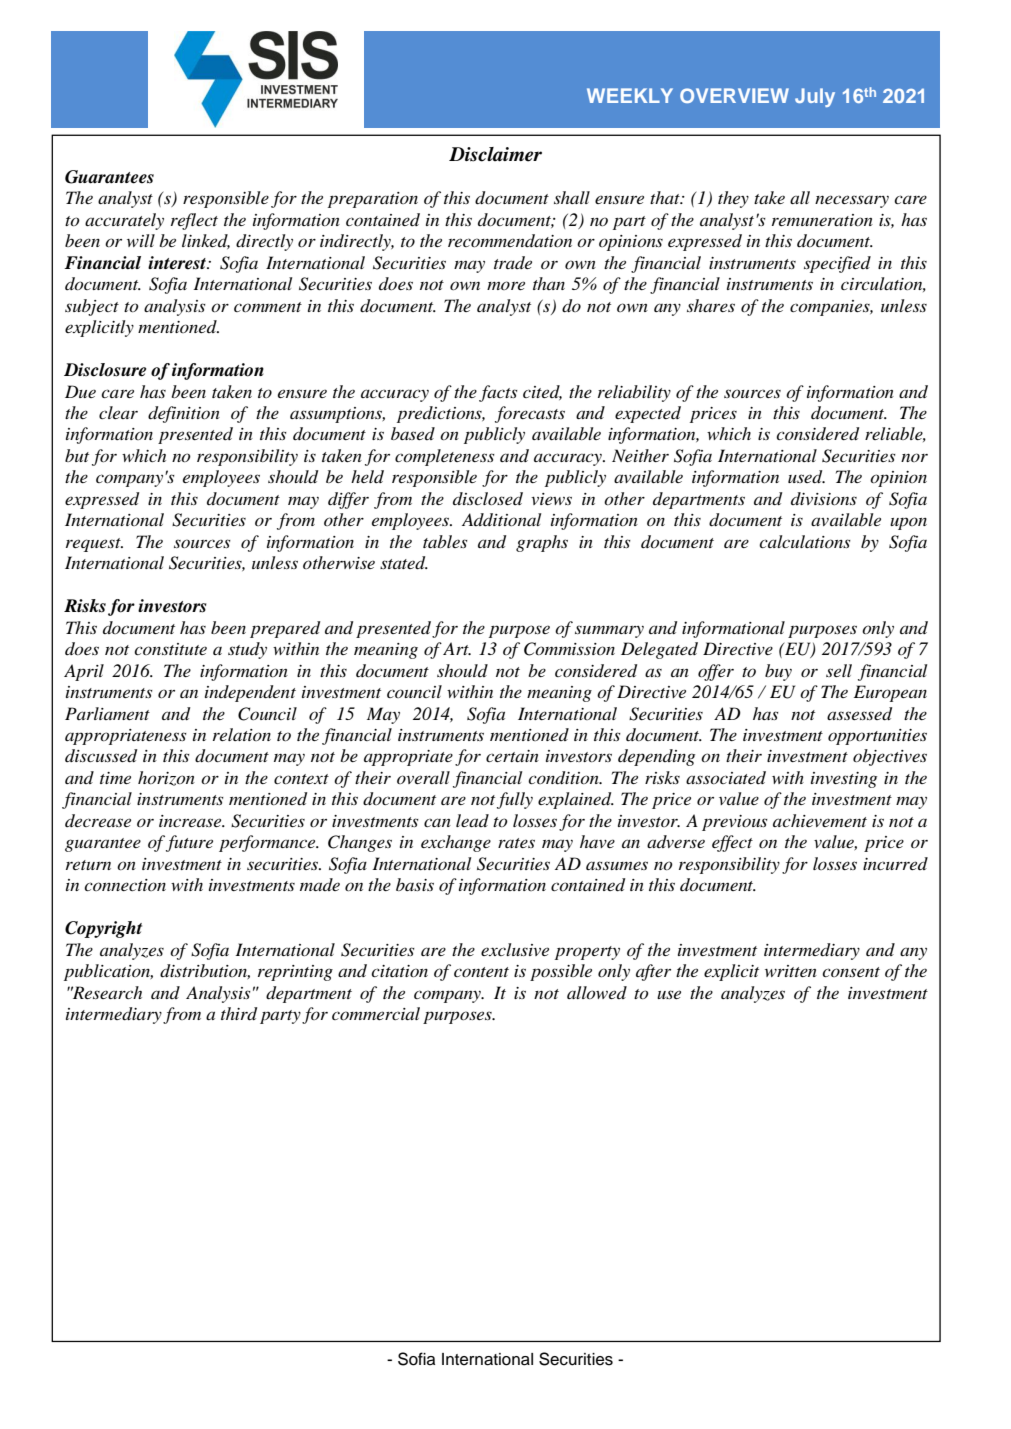 This document has height=1429, width=1011. I want to click on Research, so click(106, 992).
